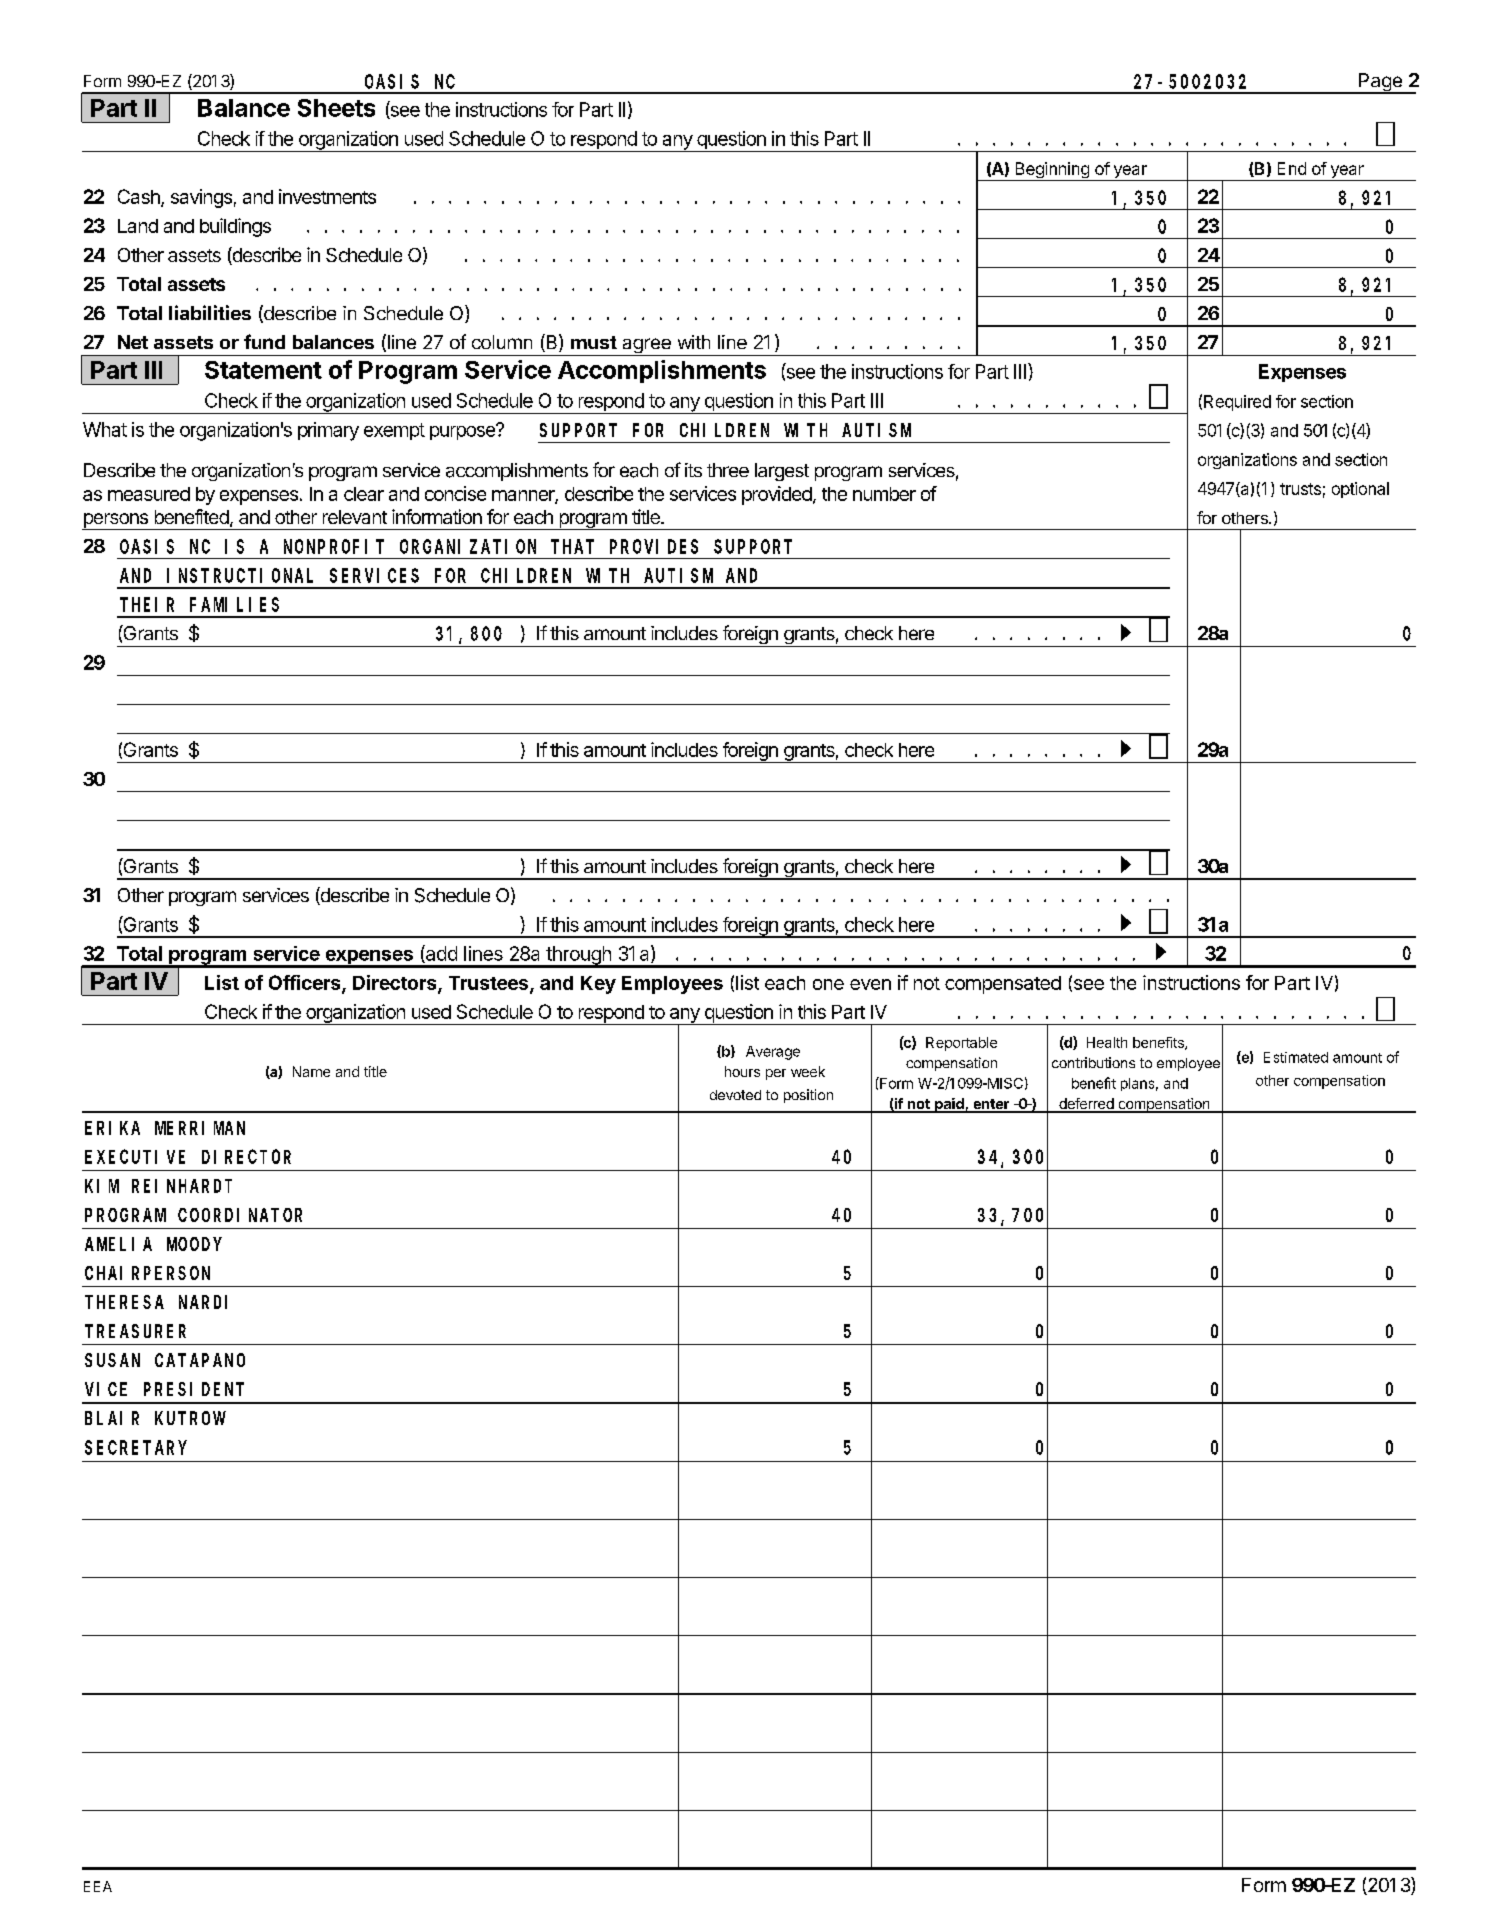  What do you see at coordinates (646, 347) in the screenshot?
I see `agree` at bounding box center [646, 347].
